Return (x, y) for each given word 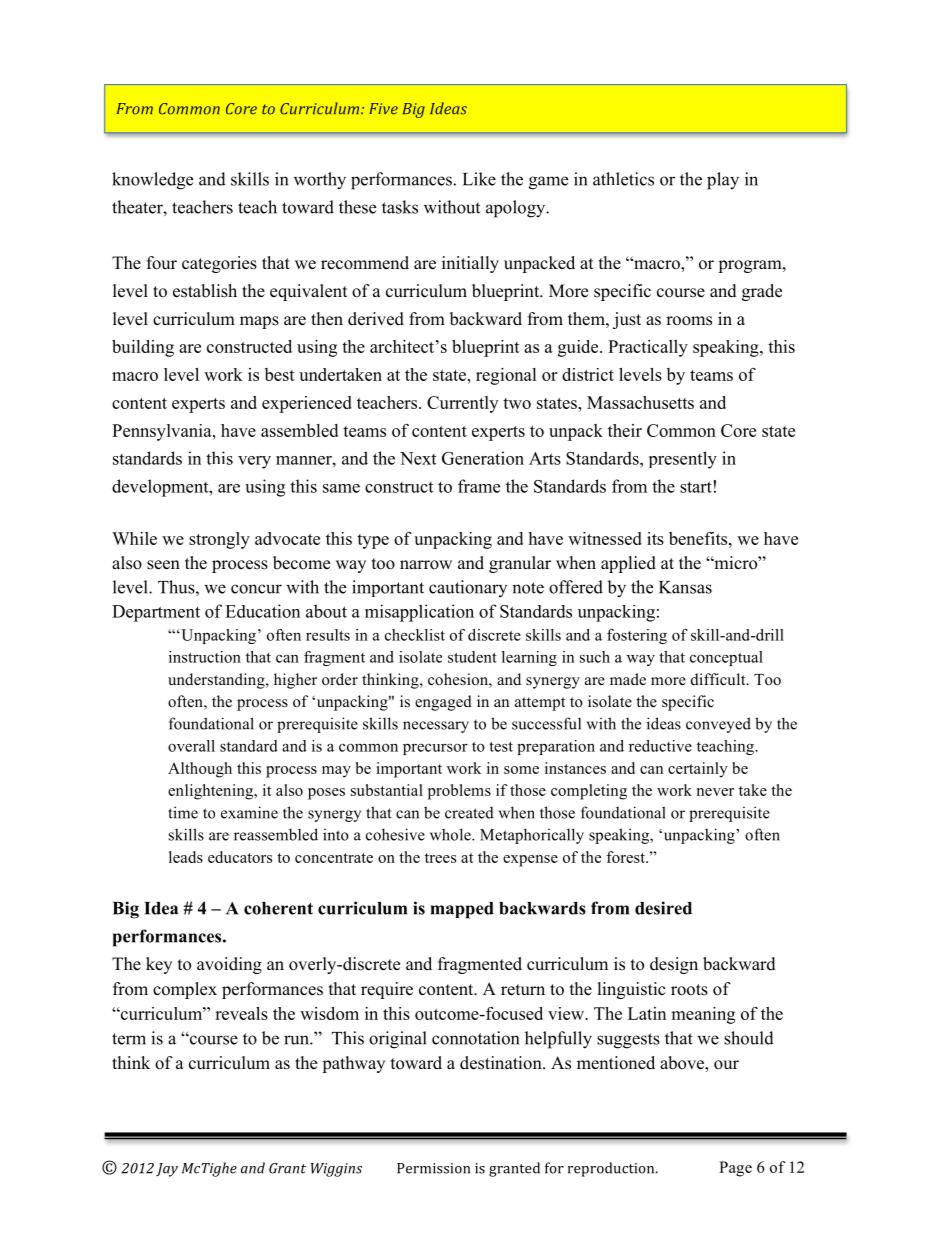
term (129, 1039)
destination (502, 1063)
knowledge (152, 181)
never (715, 792)
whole (451, 834)
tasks (400, 207)
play (723, 181)
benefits (699, 538)
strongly (219, 540)
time (183, 812)
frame (479, 486)
